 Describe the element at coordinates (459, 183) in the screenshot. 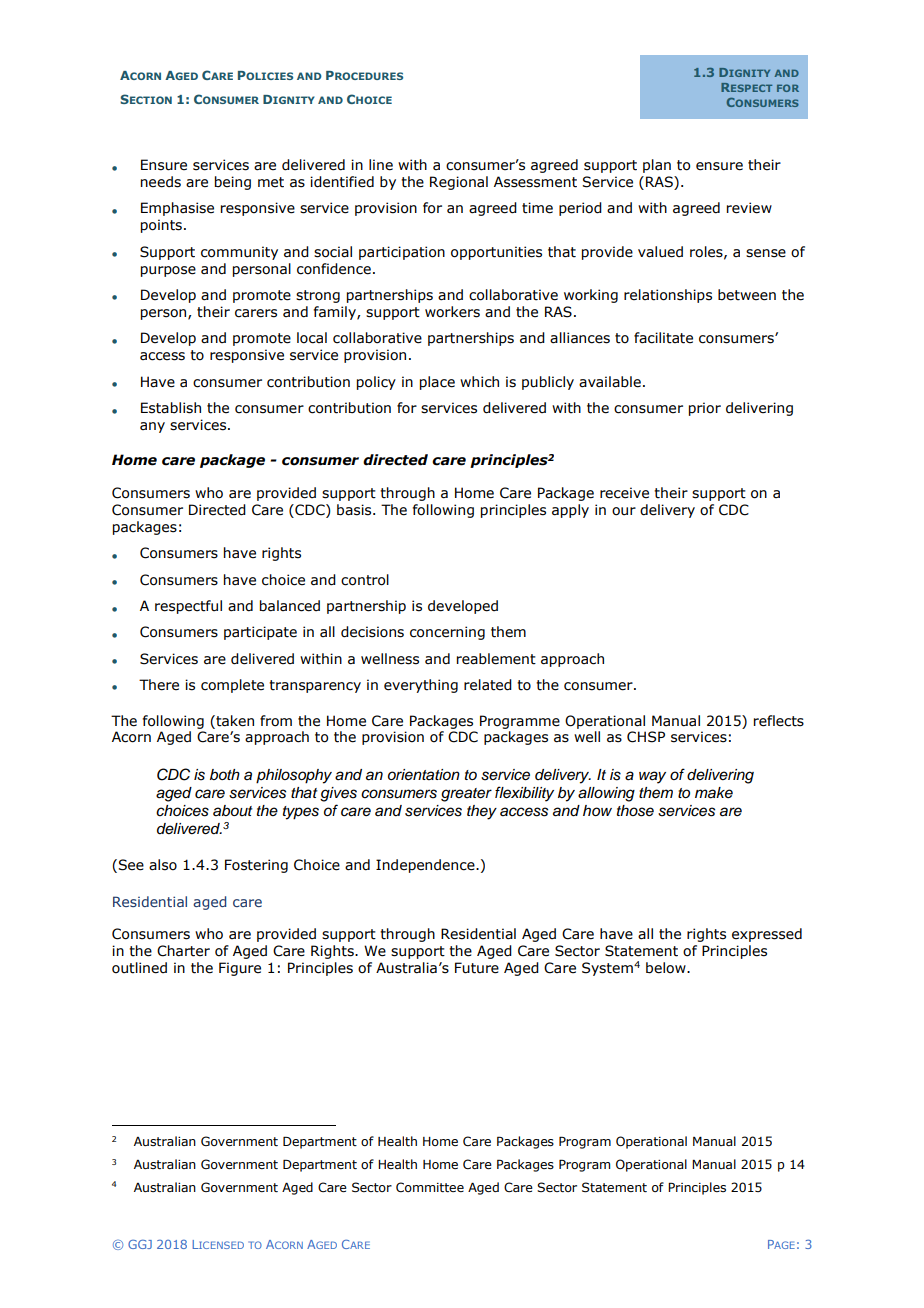

I see `Regional` at that location.
